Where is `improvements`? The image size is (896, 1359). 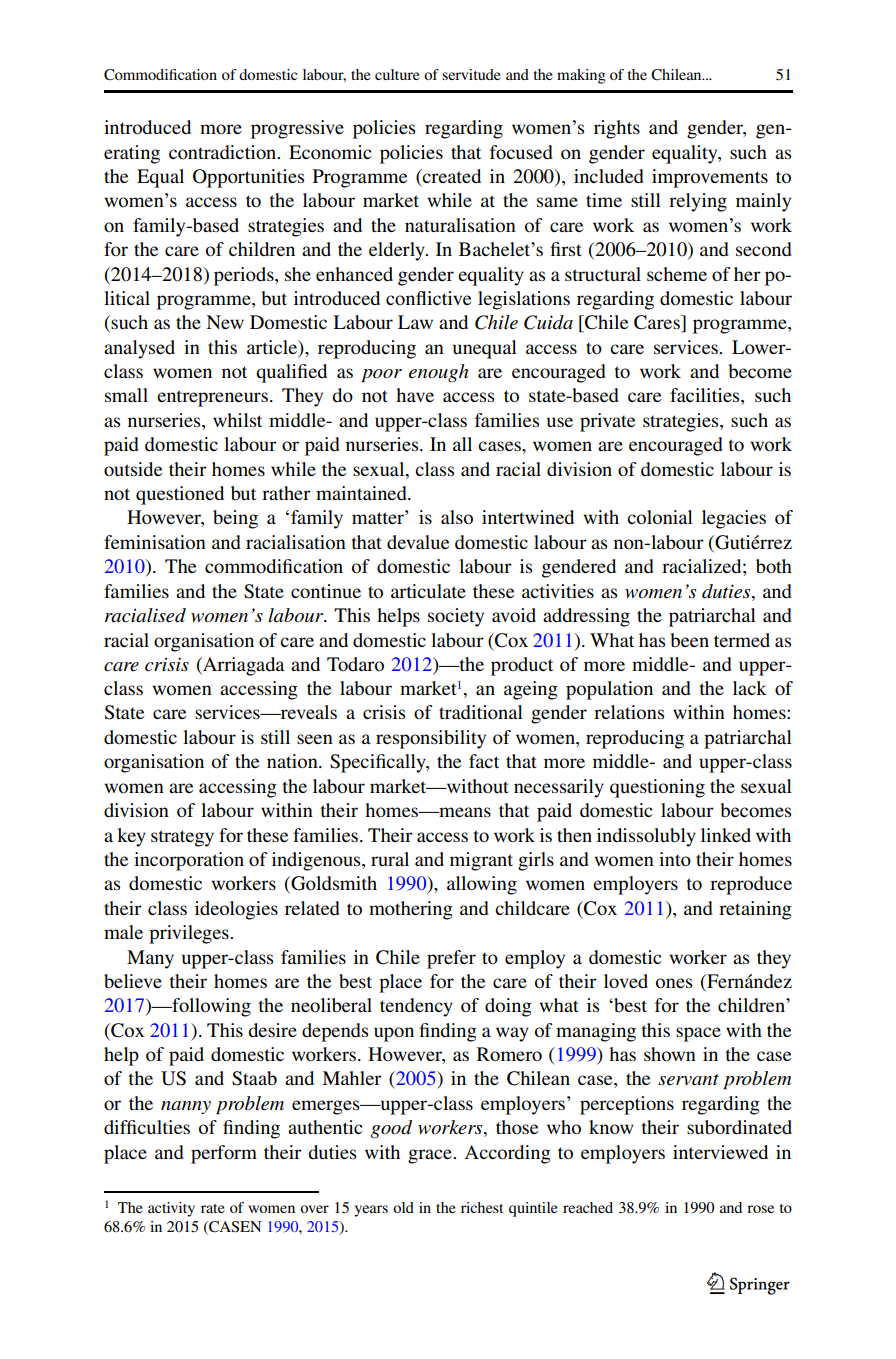
improvements is located at coordinates (710, 178).
